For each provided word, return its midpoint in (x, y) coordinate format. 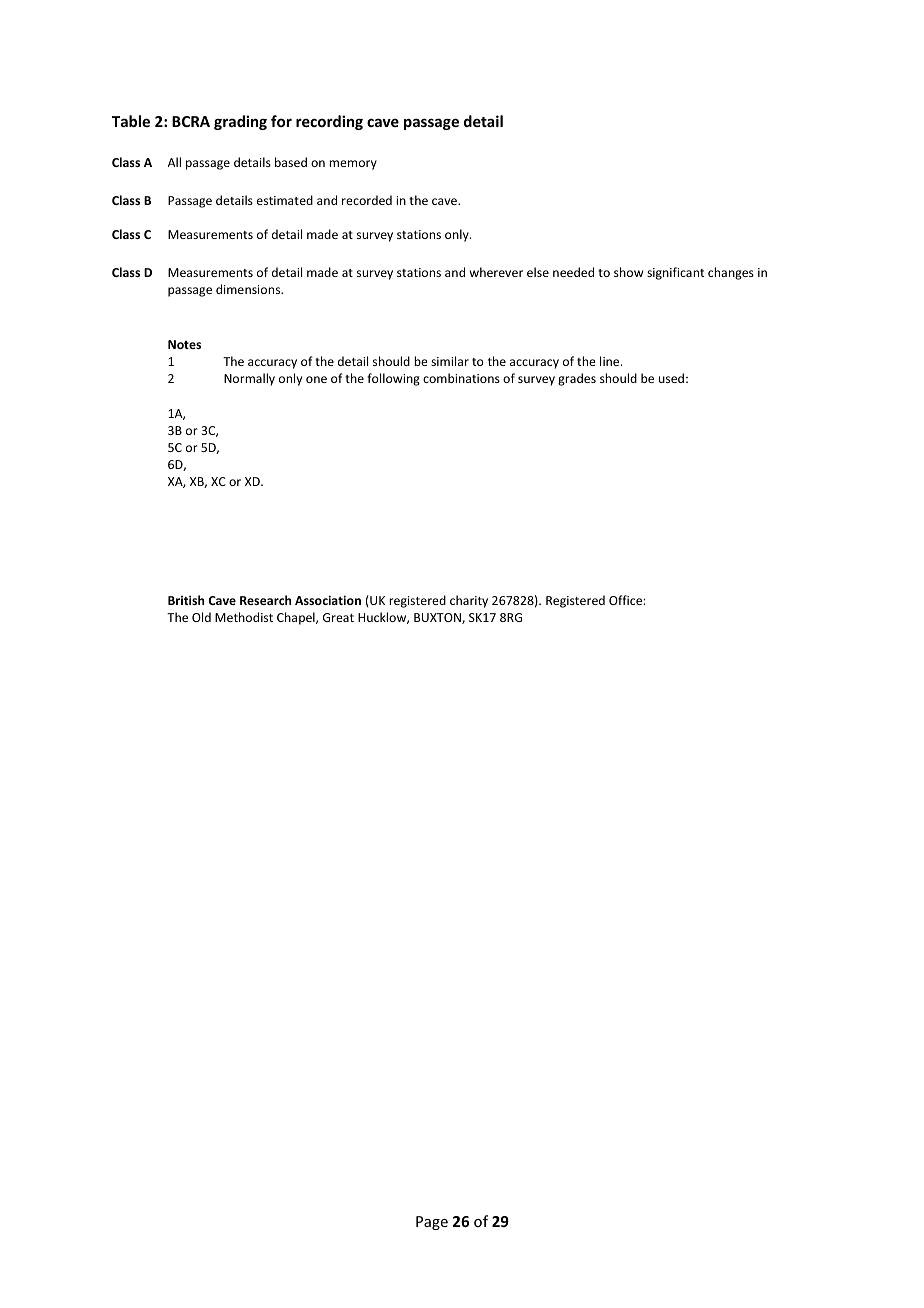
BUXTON (438, 618)
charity (469, 601)
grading (240, 122)
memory (353, 165)
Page (432, 1223)
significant (675, 273)
